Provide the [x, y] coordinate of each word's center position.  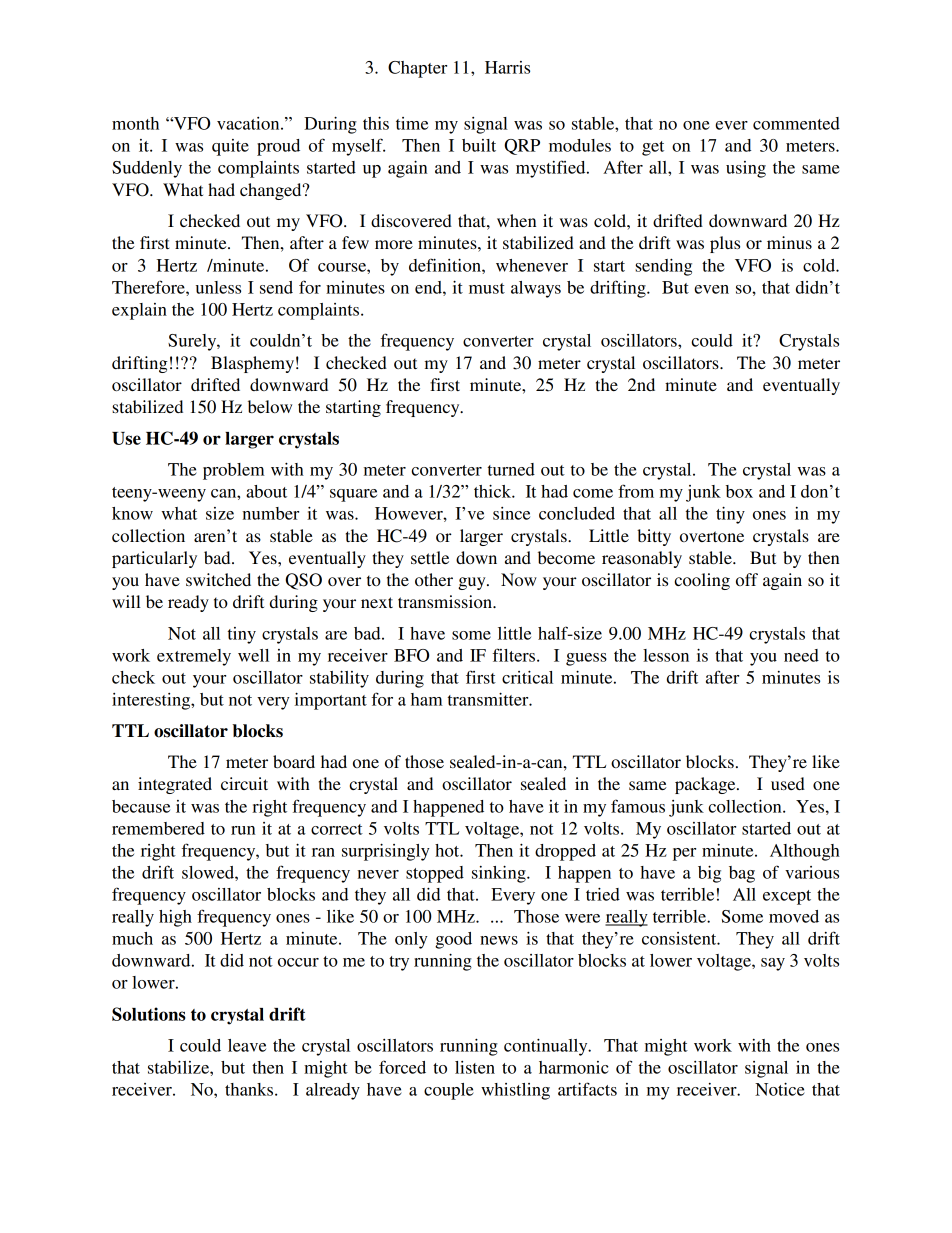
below [270, 406]
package [706, 785]
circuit [244, 783]
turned [511, 469]
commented [796, 123]
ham [427, 699]
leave [247, 1045]
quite [230, 147]
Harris [507, 67]
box [739, 491]
